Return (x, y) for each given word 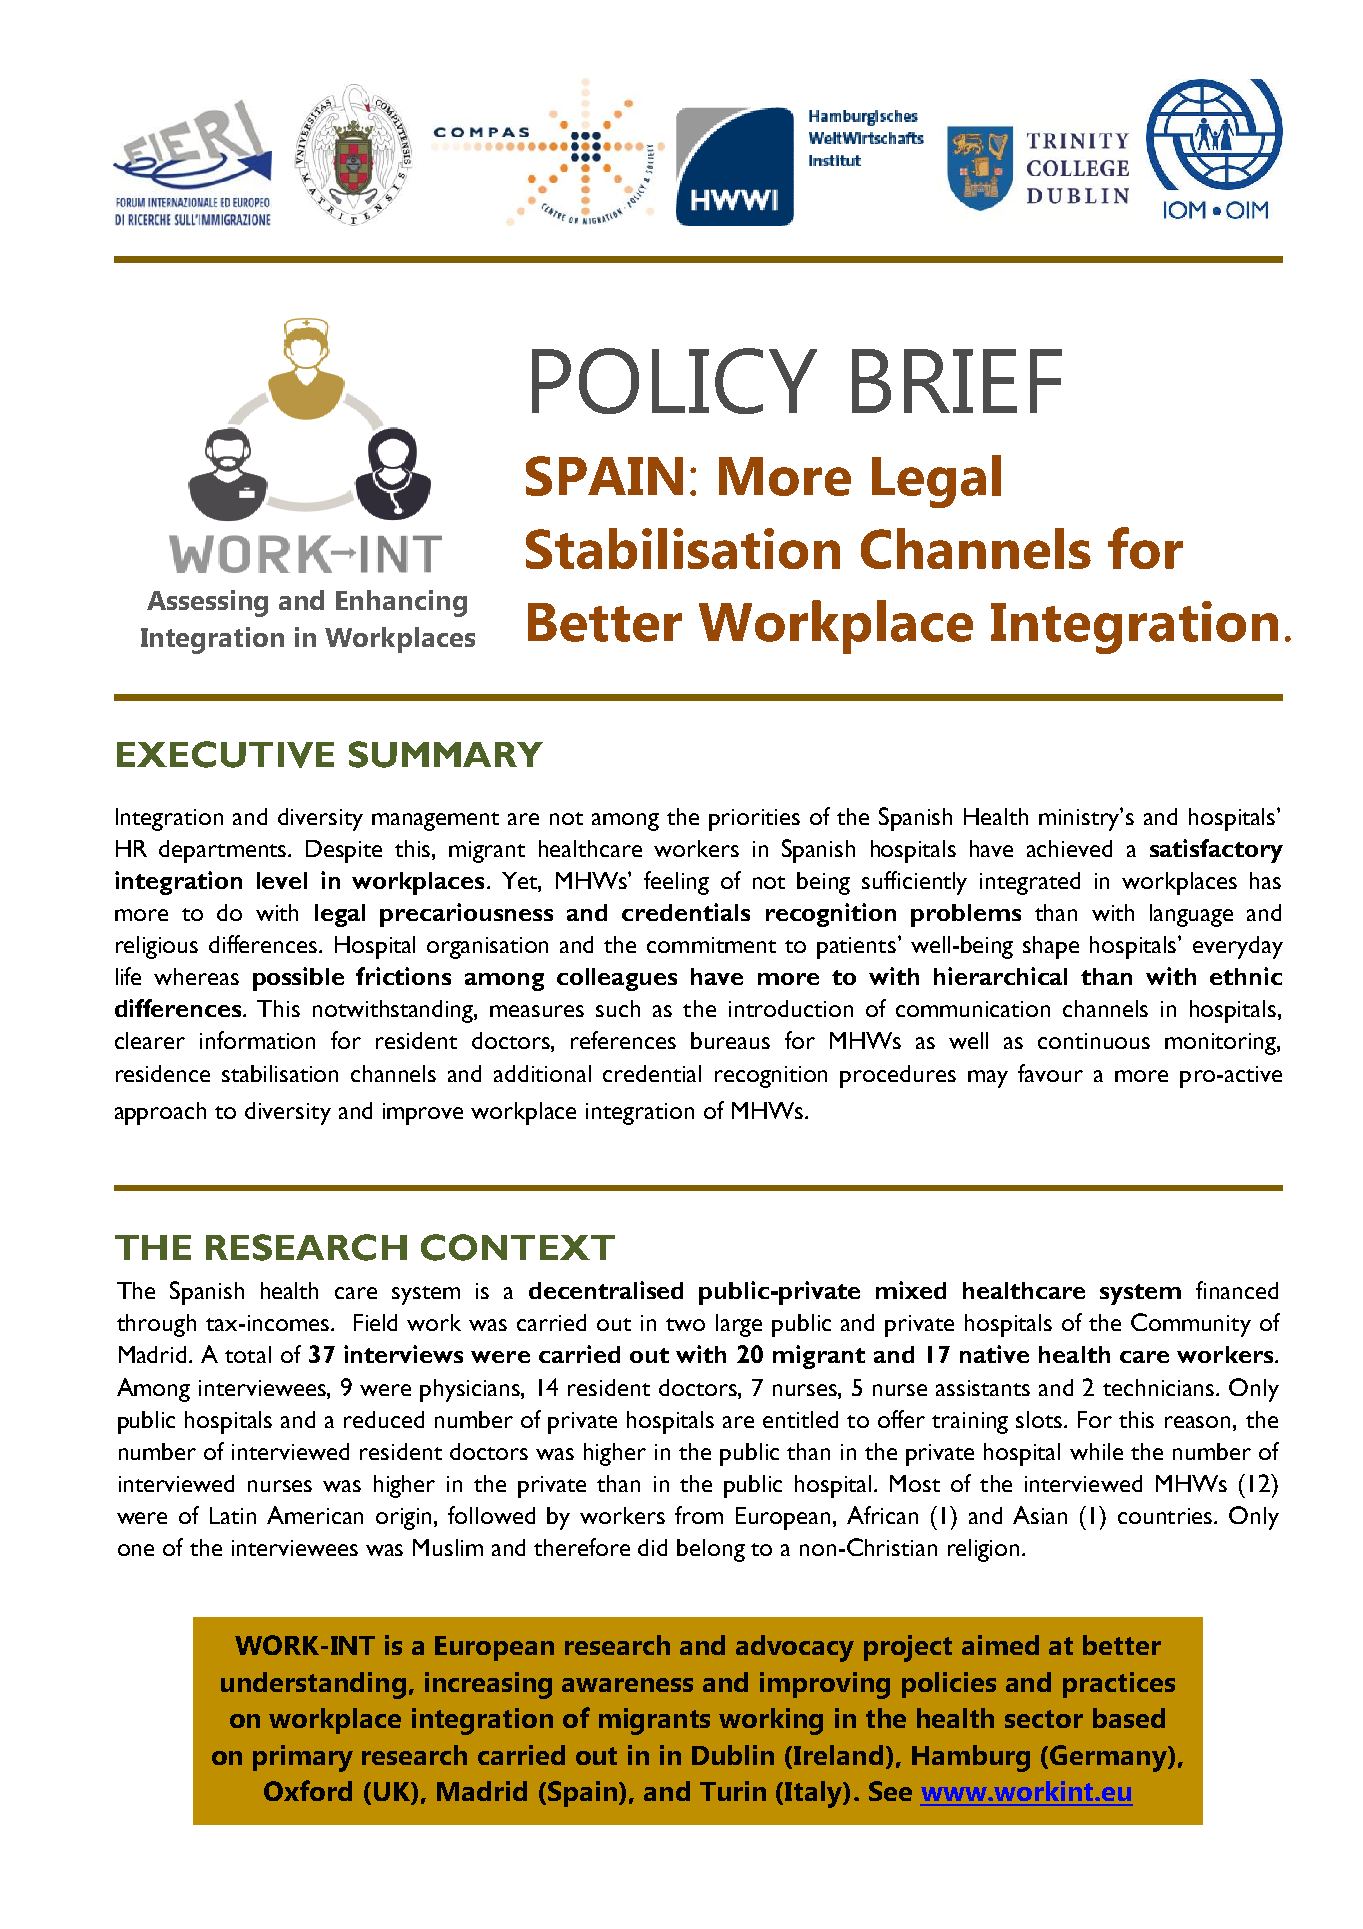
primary (303, 1758)
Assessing (207, 603)
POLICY (674, 381)
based (1129, 1718)
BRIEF (957, 381)
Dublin (733, 1755)
